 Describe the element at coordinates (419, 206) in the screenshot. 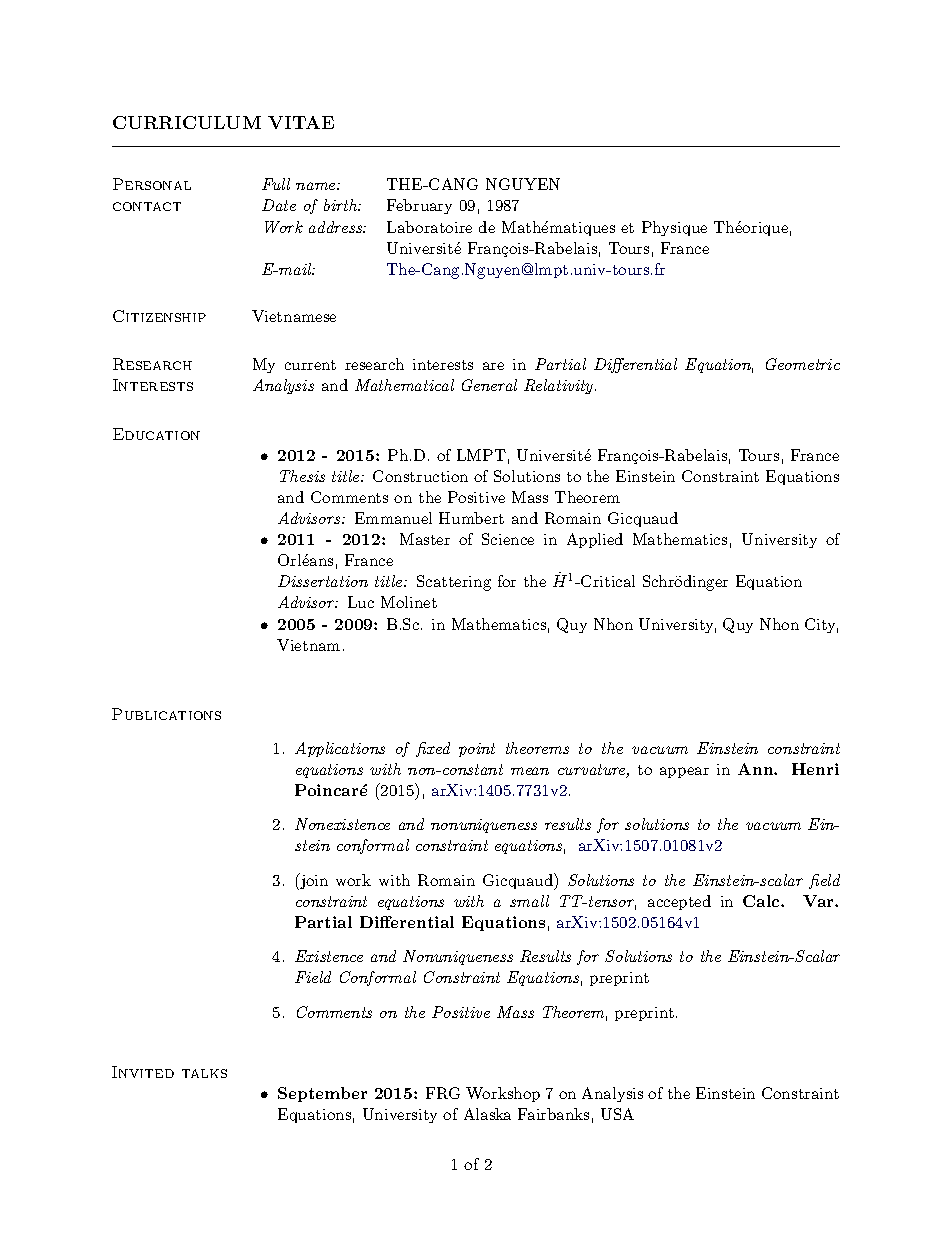

I see `February` at that location.
